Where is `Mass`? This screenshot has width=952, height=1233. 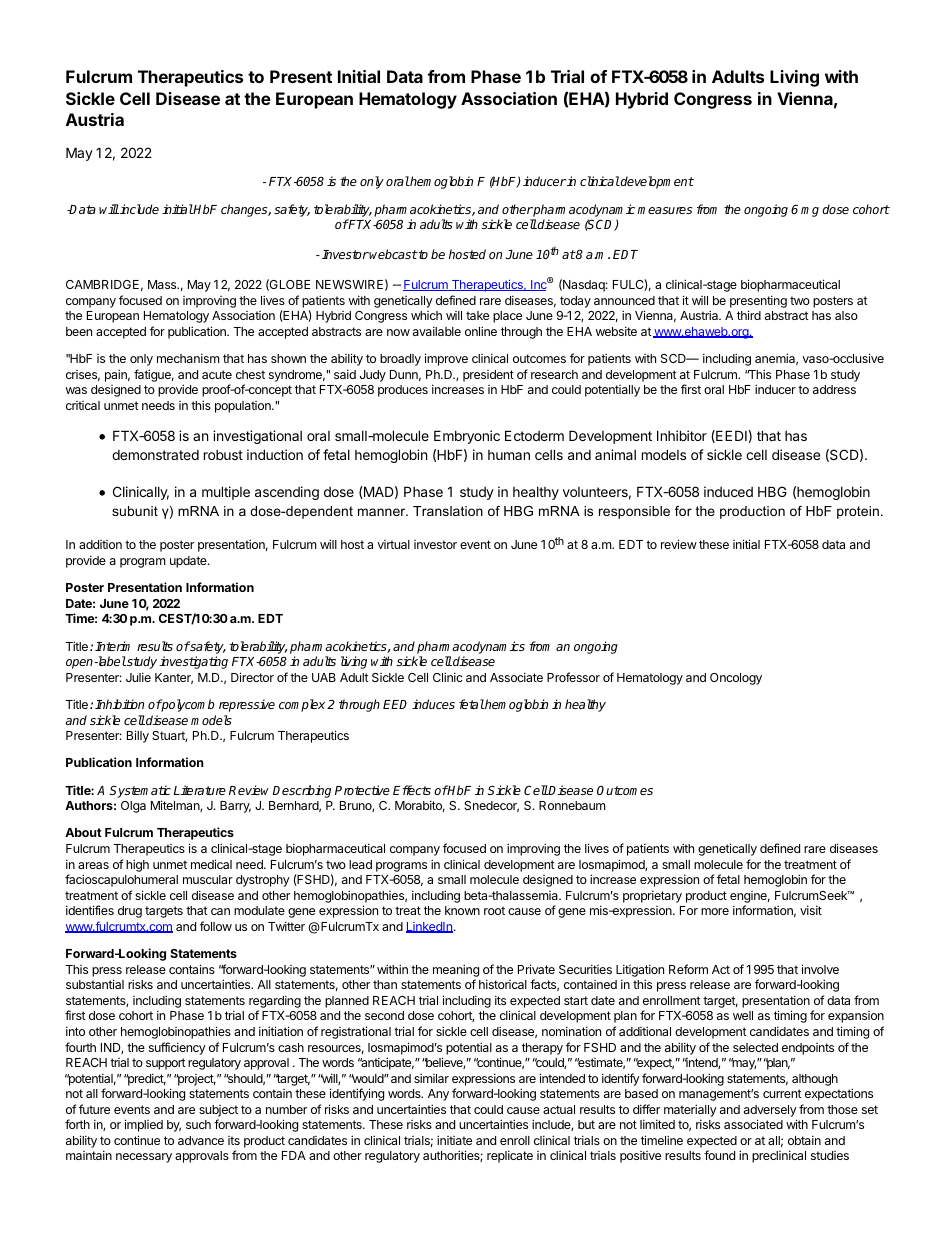 Mass is located at coordinates (163, 284).
